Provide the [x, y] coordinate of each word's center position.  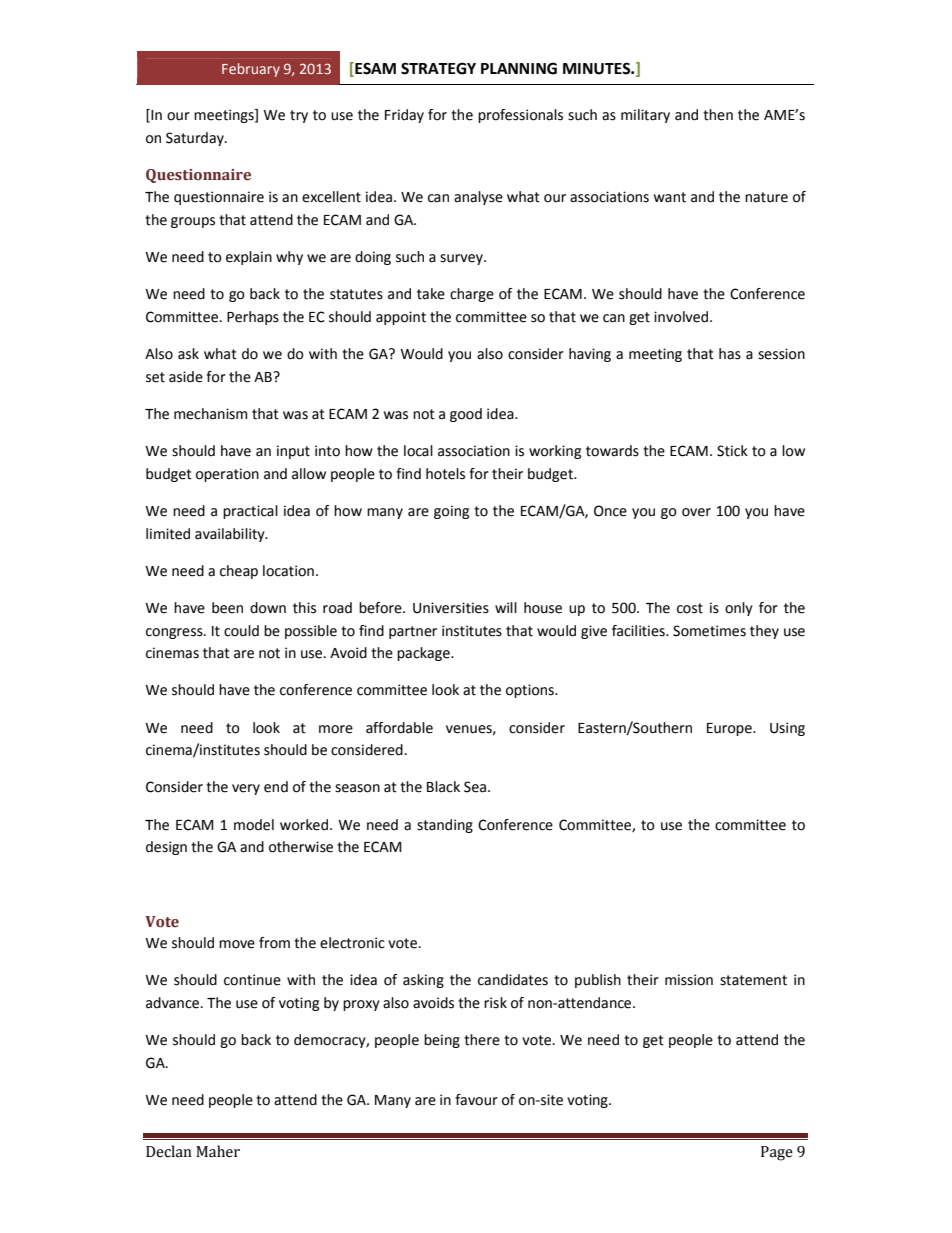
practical [250, 512]
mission [689, 980]
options [531, 691]
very [246, 789]
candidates [513, 980]
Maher [218, 1151]
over [696, 512]
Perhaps [253, 318]
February [251, 70]
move [237, 944]
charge [472, 295]
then [718, 115]
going [451, 512]
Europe [730, 729]
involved [682, 317]
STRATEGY [438, 68]
